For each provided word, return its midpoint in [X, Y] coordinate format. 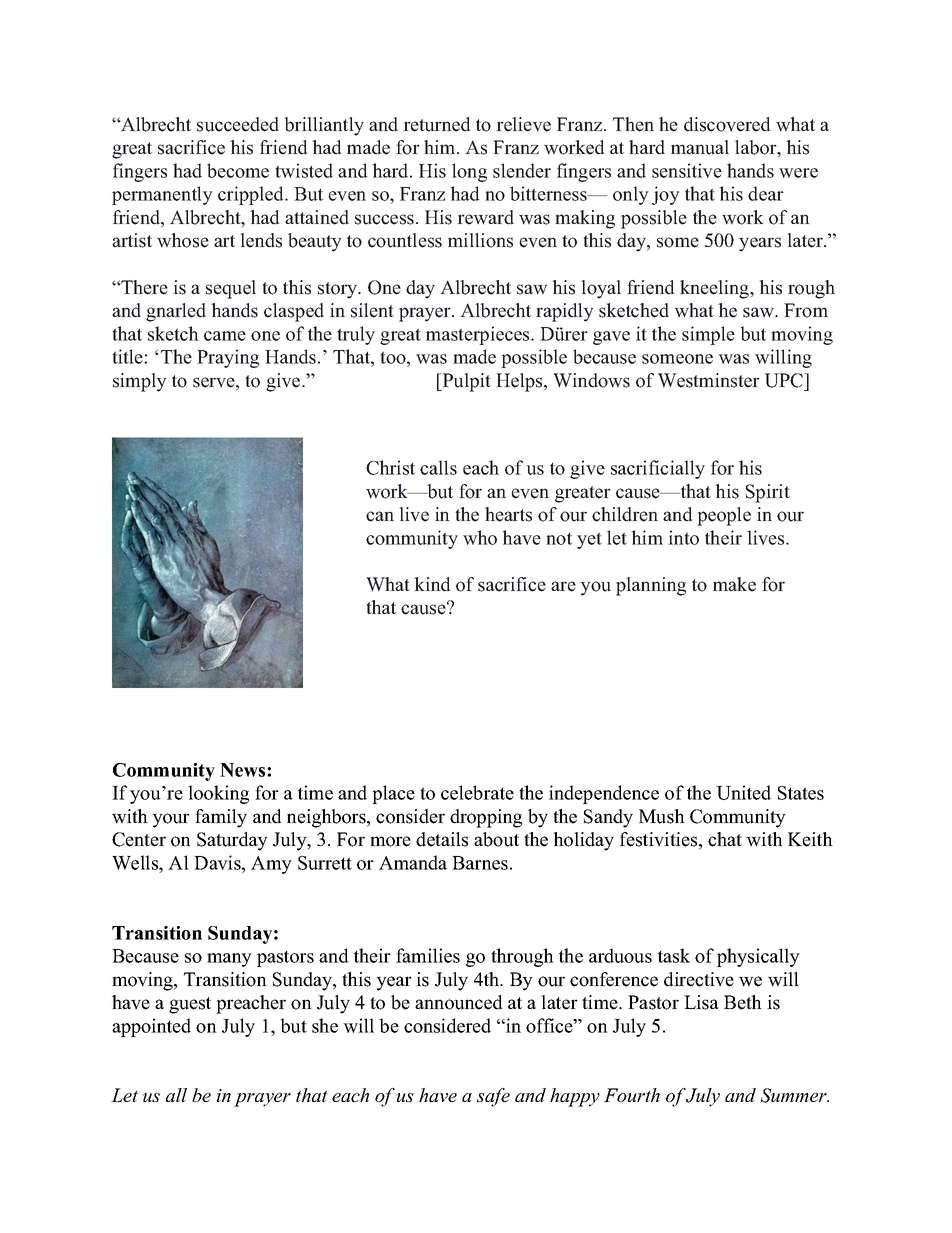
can [380, 516]
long [469, 172]
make [734, 584]
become [238, 170]
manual [700, 147]
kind [432, 584]
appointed [151, 1027]
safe [493, 1097]
